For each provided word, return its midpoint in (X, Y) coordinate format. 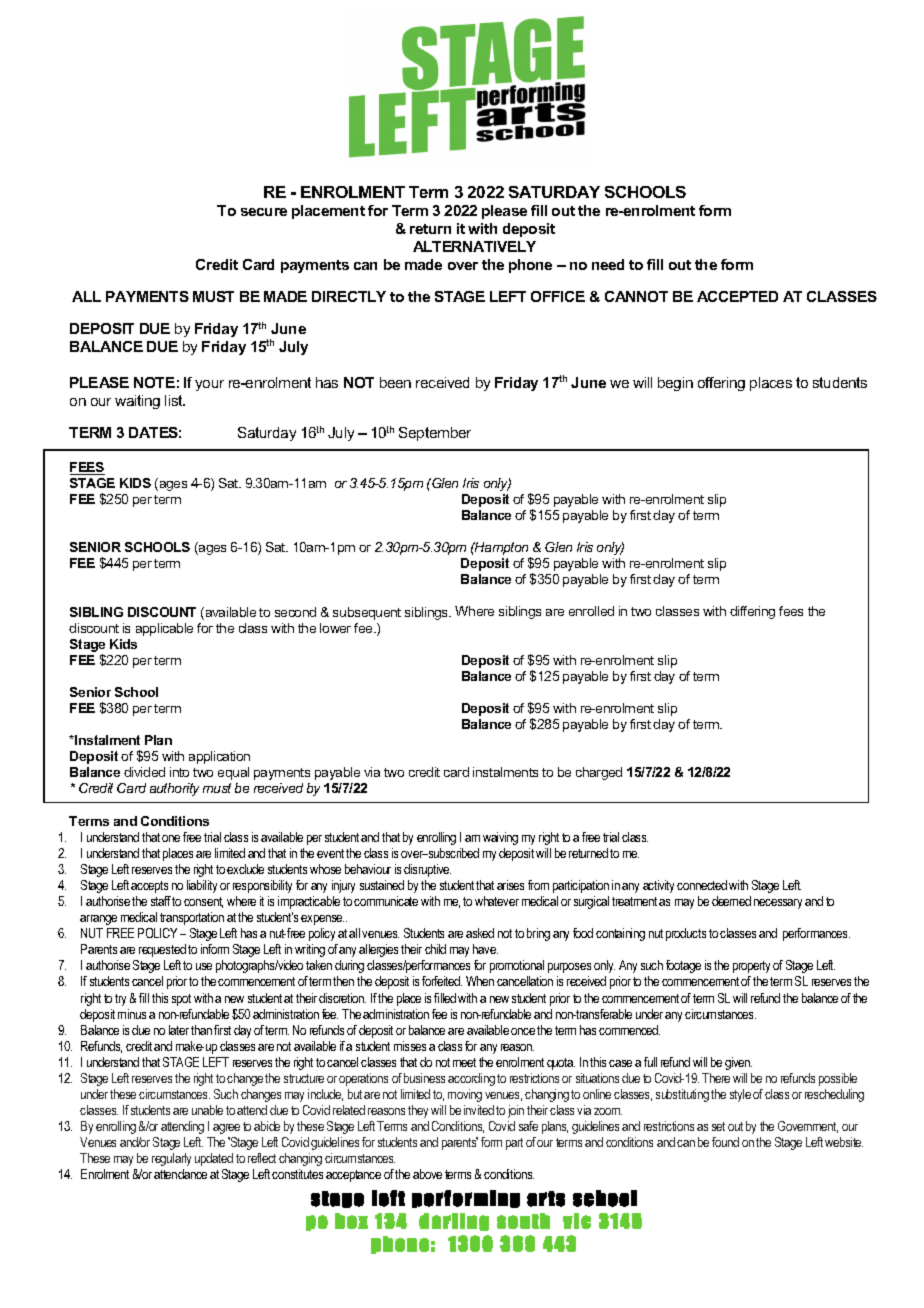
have (485, 949)
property (751, 967)
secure (264, 212)
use (204, 966)
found (725, 1142)
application (219, 757)
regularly (171, 1159)
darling (454, 1222)
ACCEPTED (737, 296)
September (435, 434)
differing (752, 612)
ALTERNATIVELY (474, 246)
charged (599, 773)
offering (721, 384)
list (175, 400)
